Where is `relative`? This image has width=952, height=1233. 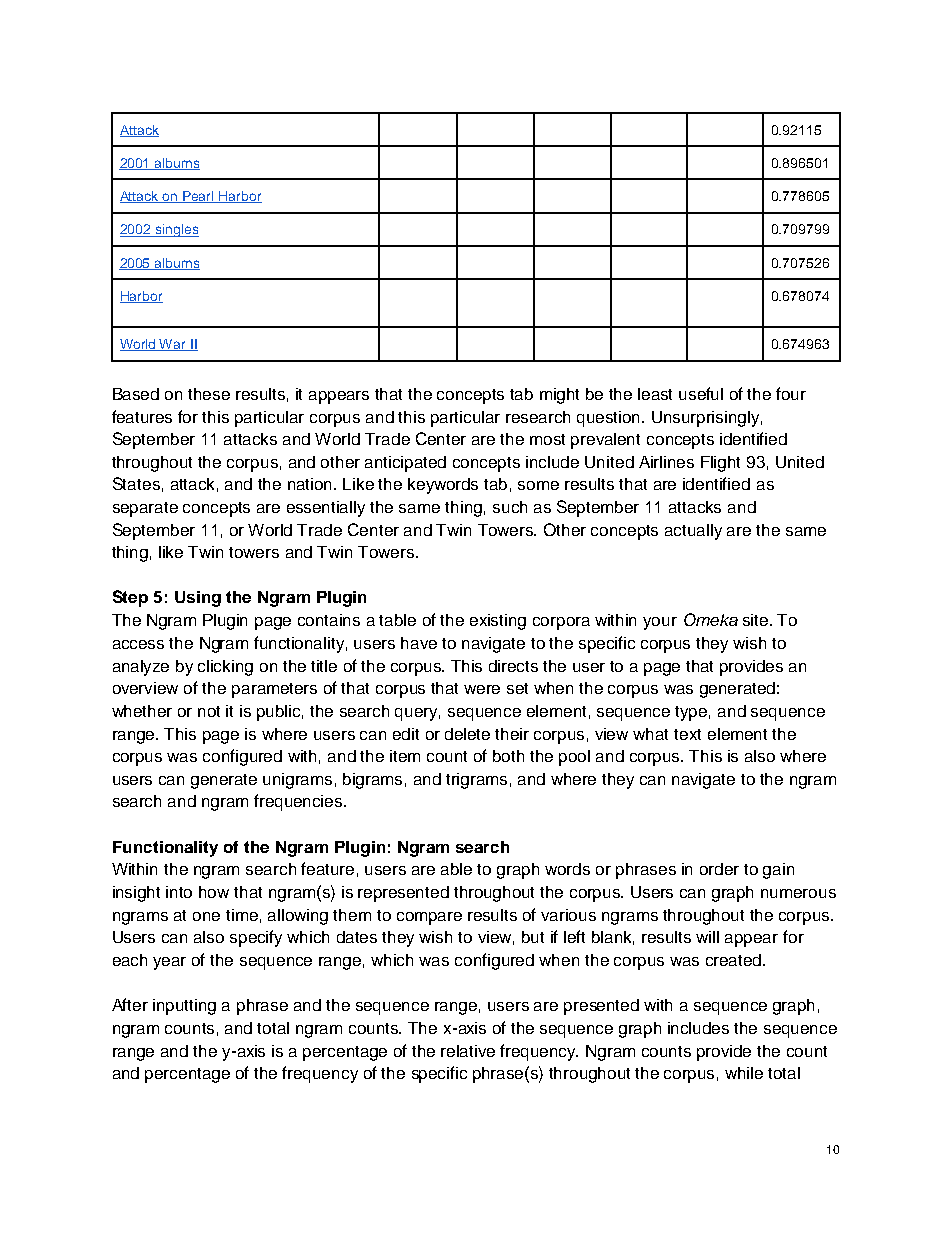 relative is located at coordinates (468, 1051).
